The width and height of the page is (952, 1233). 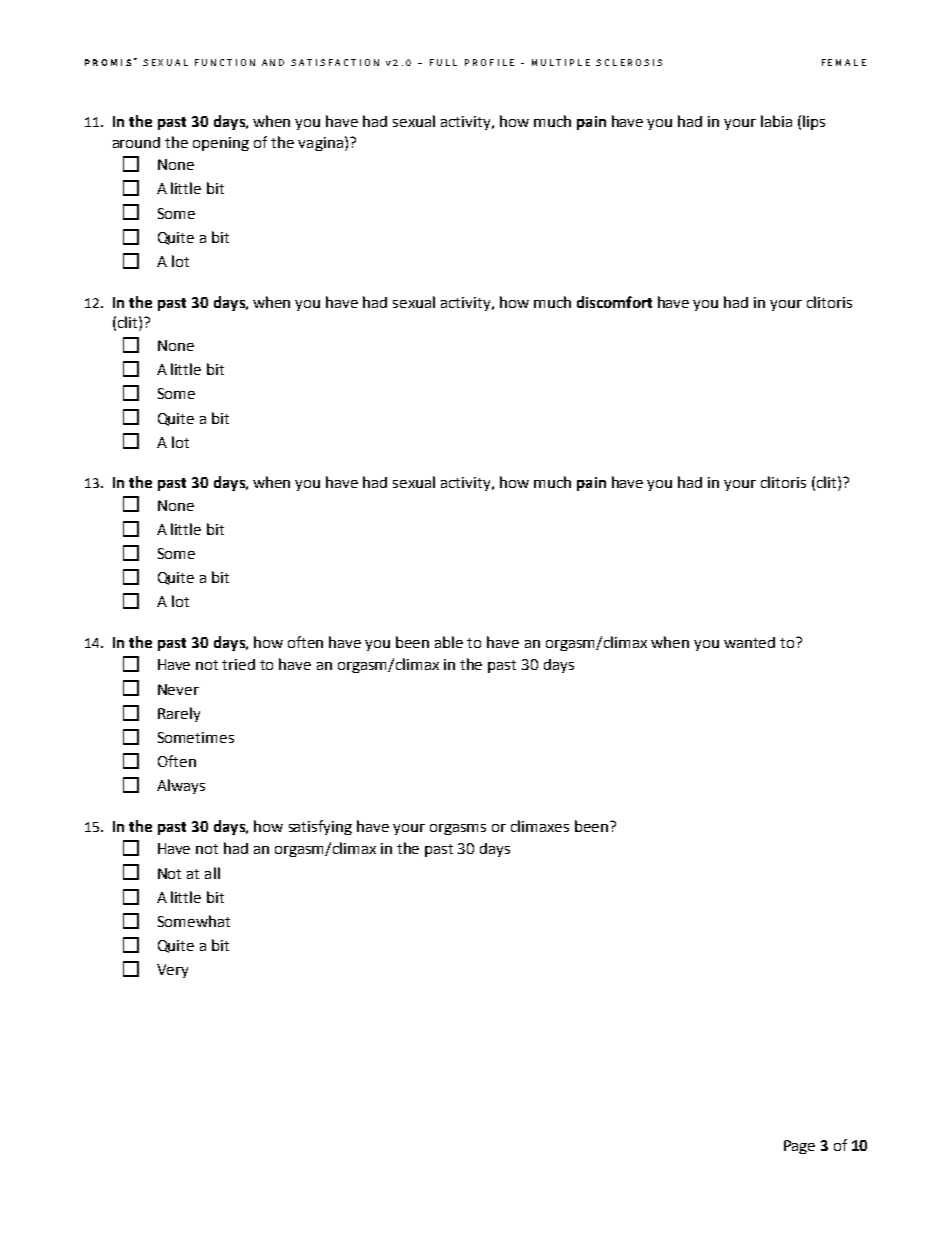 I want to click on satisfying, so click(x=320, y=827).
